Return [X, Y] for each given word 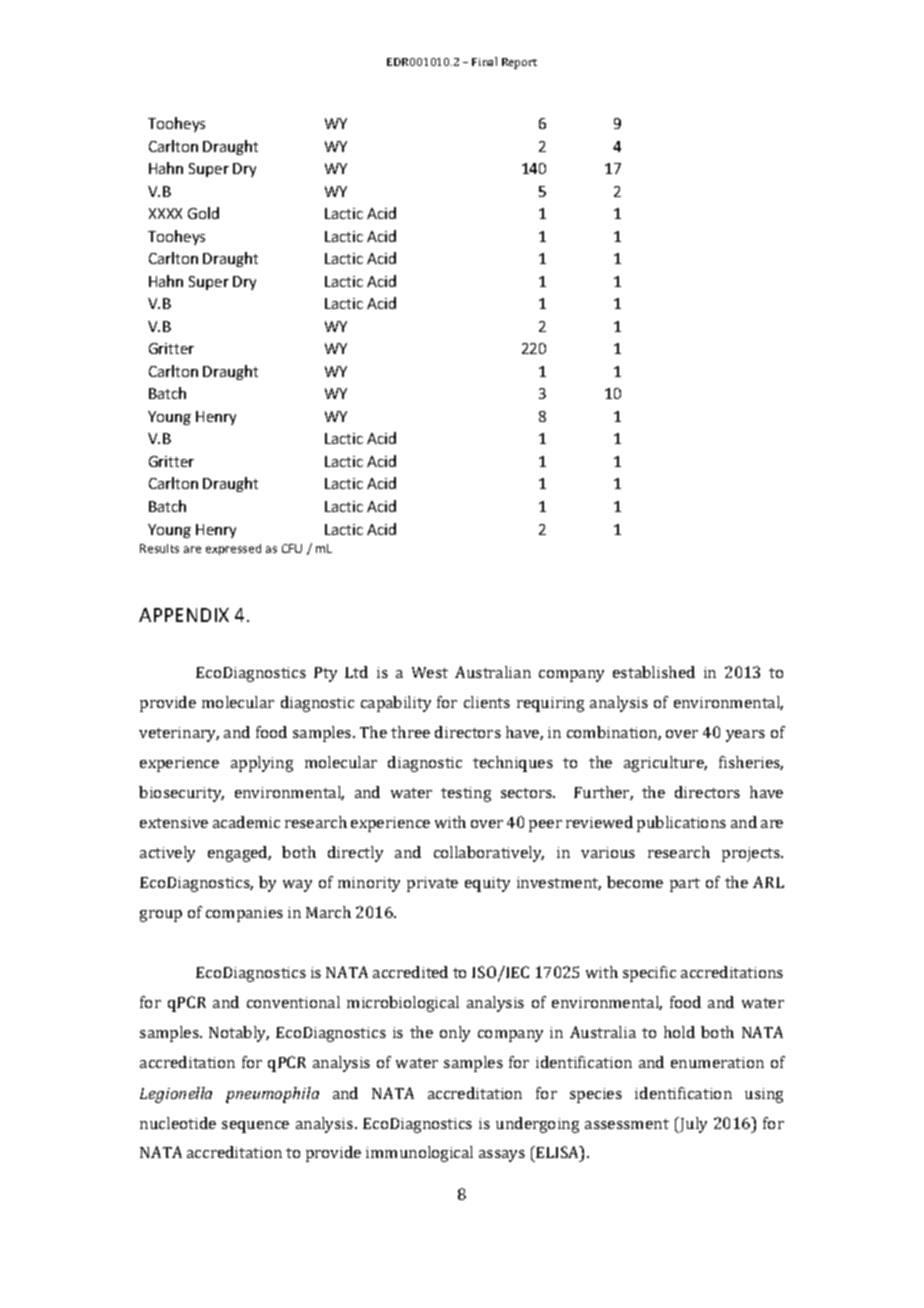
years [745, 736]
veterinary [179, 734]
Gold [203, 213]
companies [244, 914]
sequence [255, 1127]
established [654, 672]
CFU [292, 548]
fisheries [751, 763]
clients [487, 702]
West [430, 672]
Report [519, 63]
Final [484, 61]
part [685, 885]
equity [487, 884]
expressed [233, 549]
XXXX [165, 213]
